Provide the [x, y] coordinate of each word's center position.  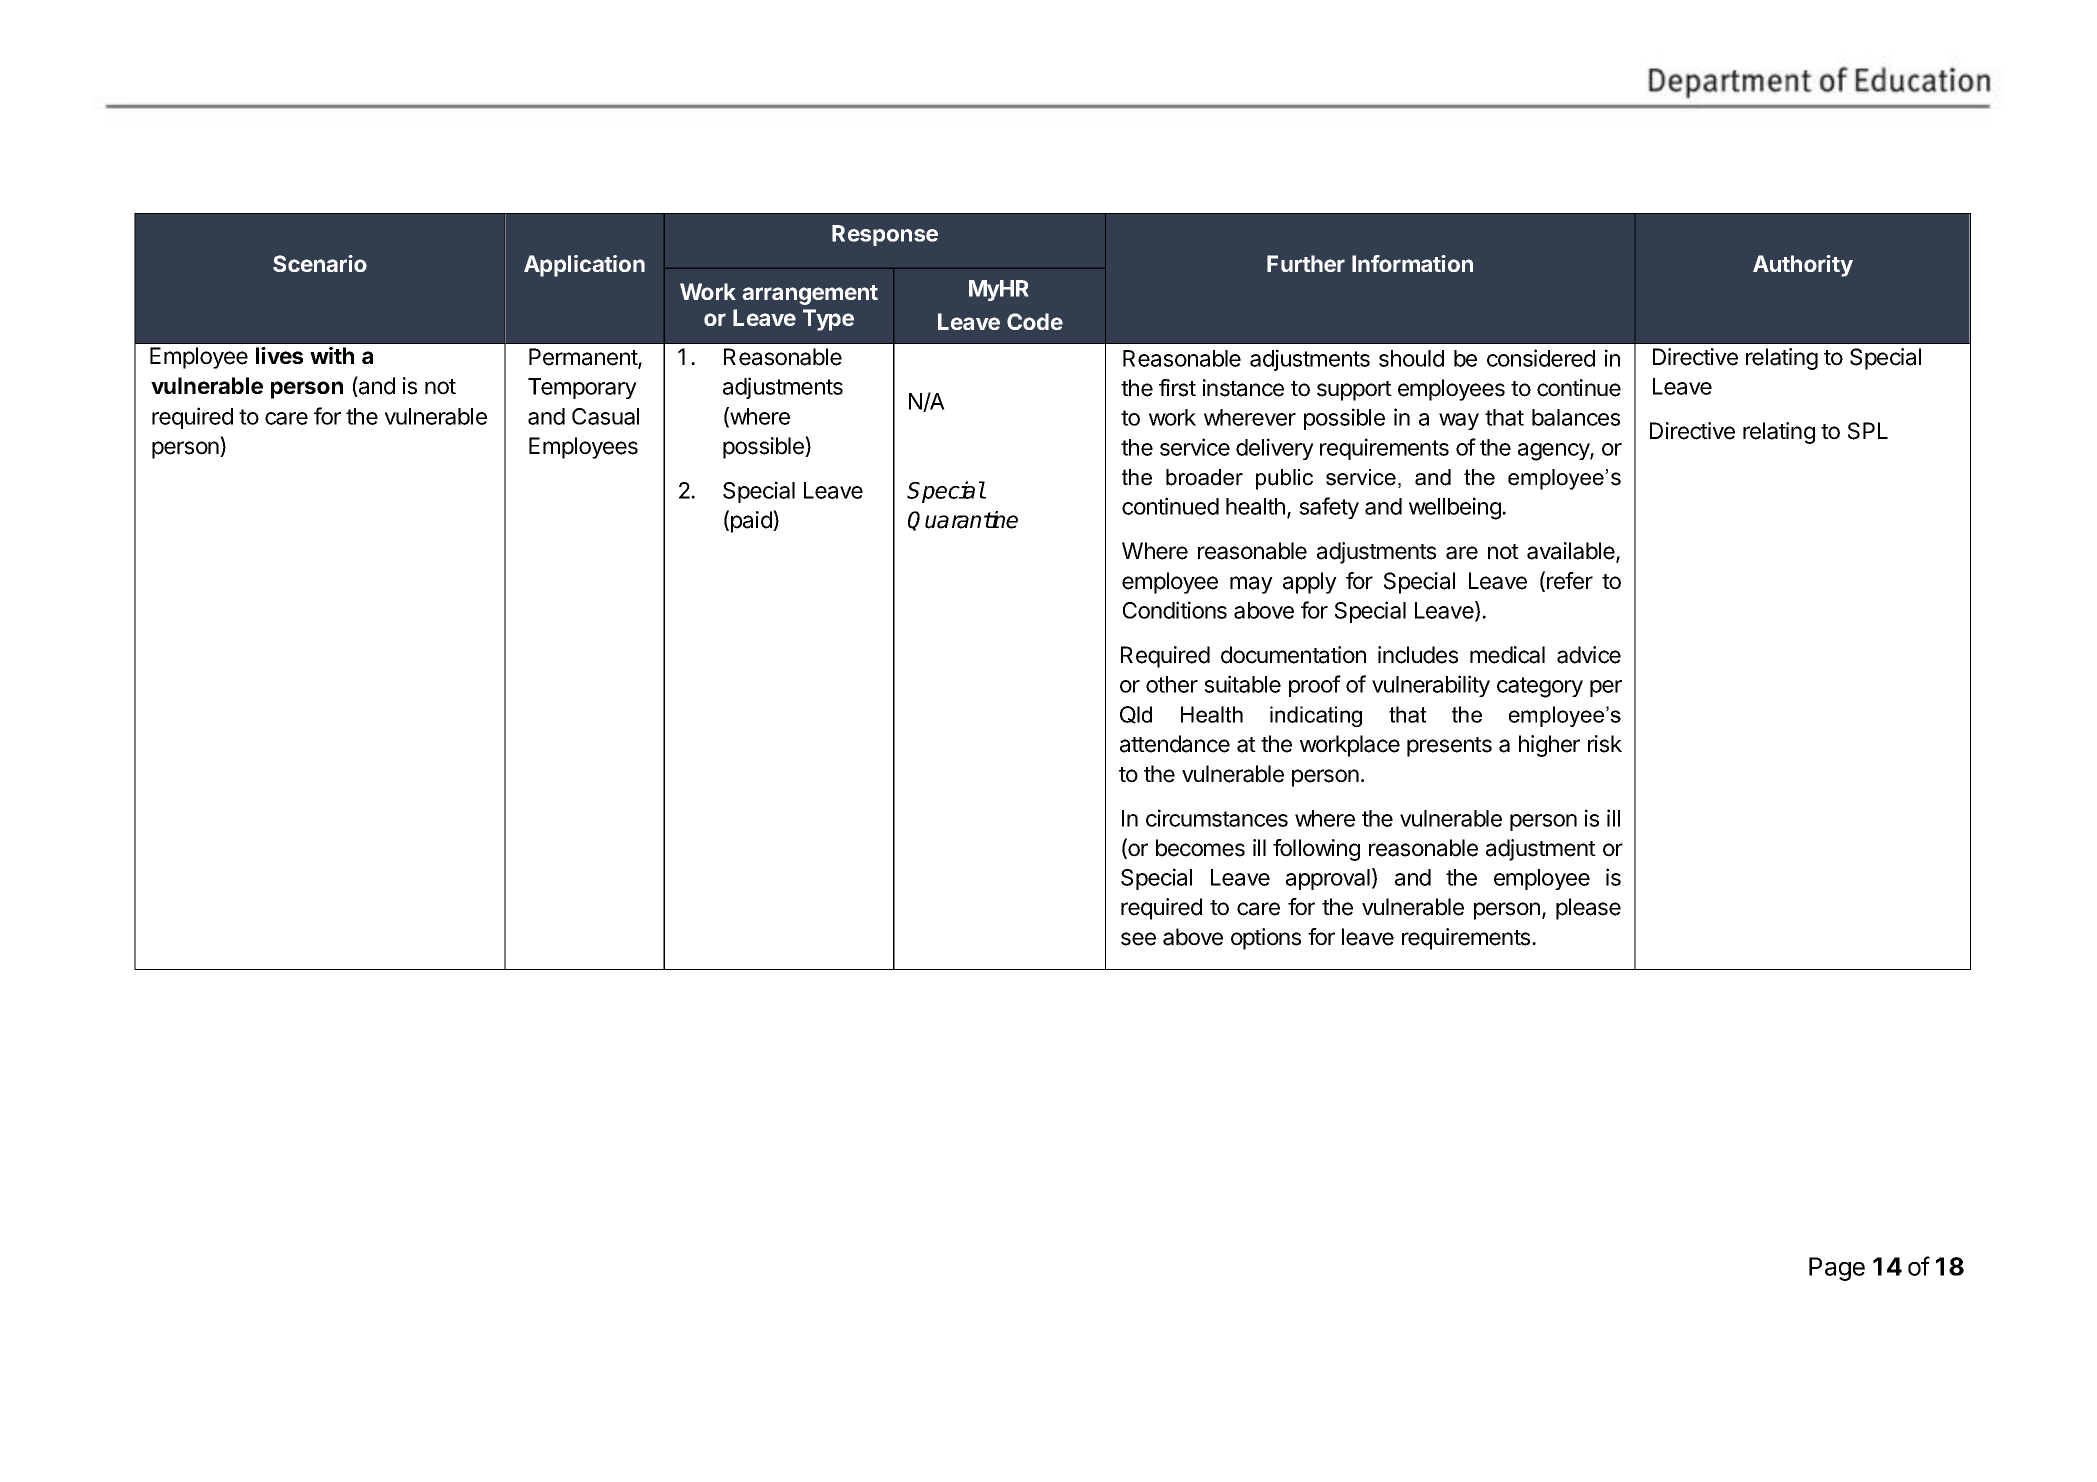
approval [1328, 879]
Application [584, 266]
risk [1605, 744]
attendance [1175, 744]
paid [752, 521]
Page [1837, 1269]
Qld [1136, 715]
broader [1204, 477]
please [1588, 909]
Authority [1803, 266]
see [1138, 939]
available [1572, 552]
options [1266, 939]
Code [1035, 321]
